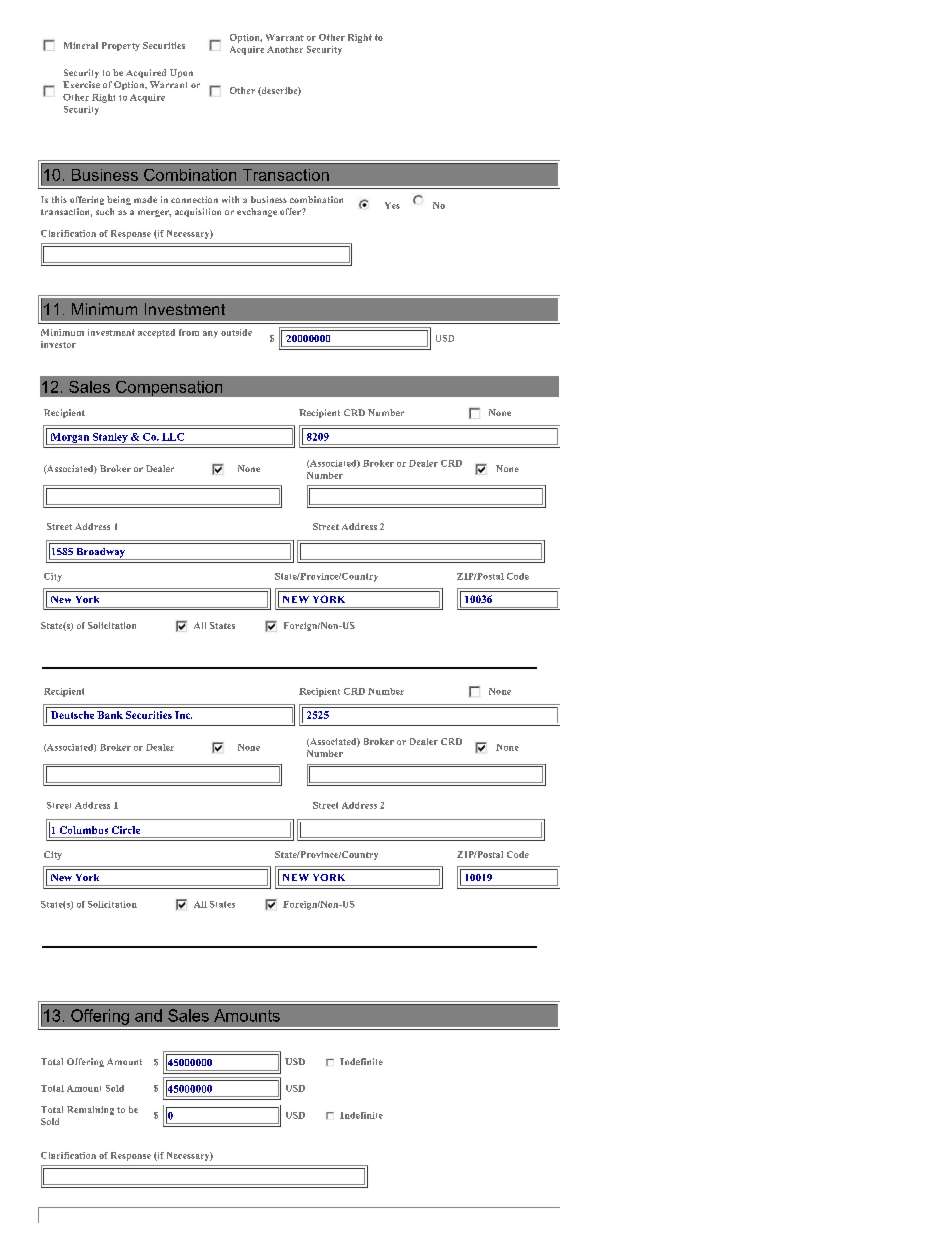  Describe the element at coordinates (90, 1110) in the screenshot. I see `Remaining` at that location.
